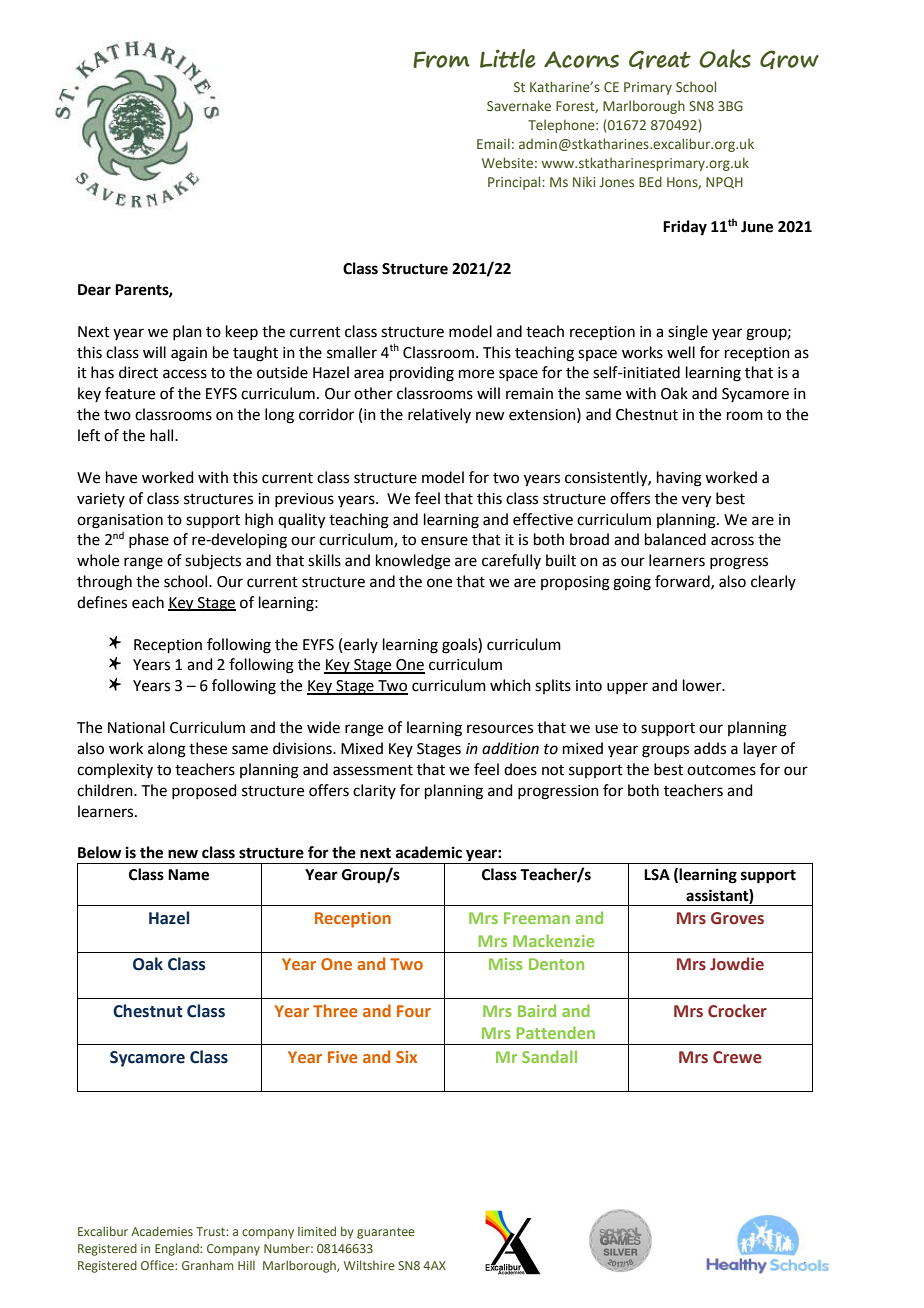  Describe the element at coordinates (162, 1231) in the document. I see `Academies` at that location.
